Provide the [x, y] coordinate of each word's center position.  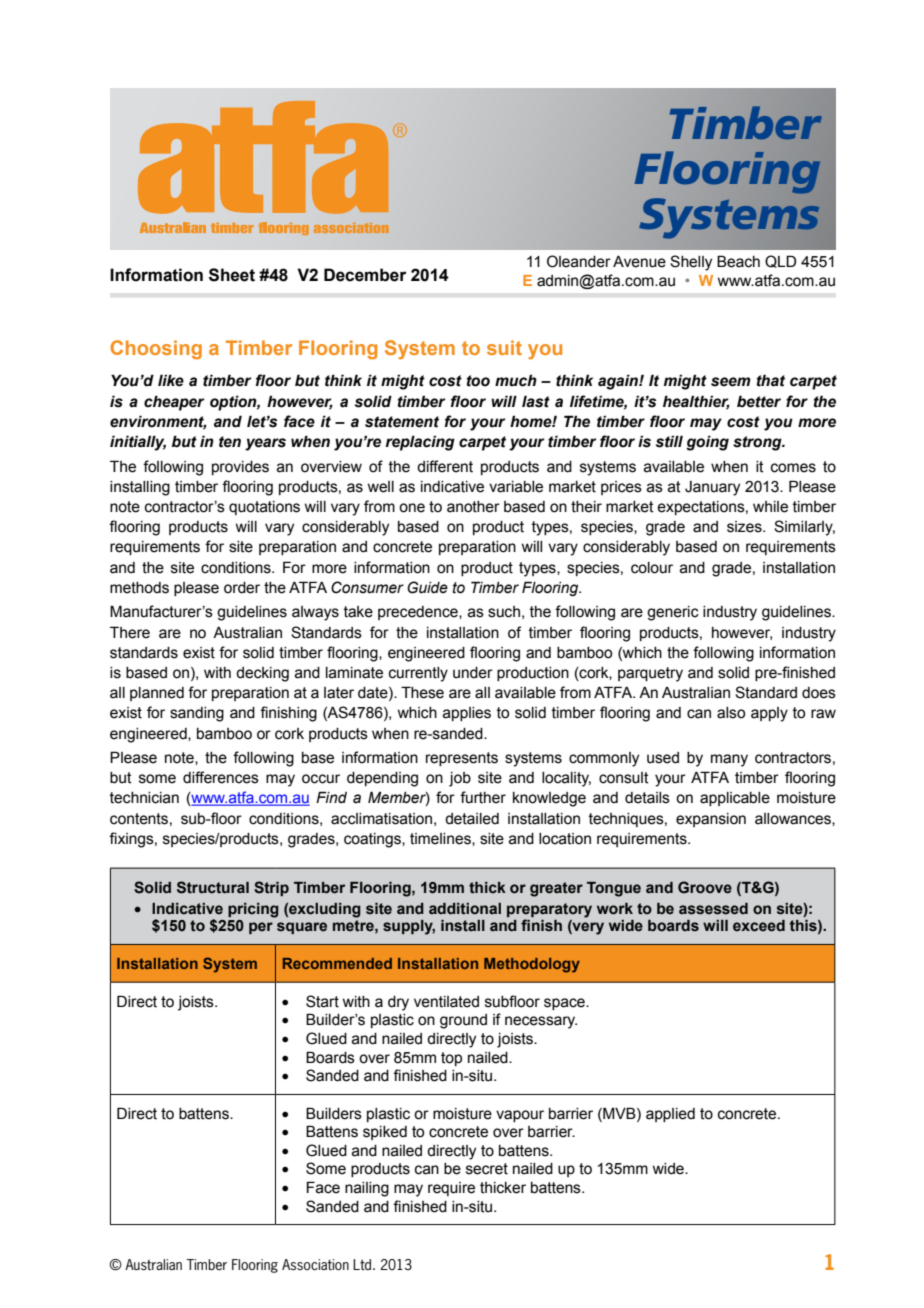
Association [315, 1265]
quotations [264, 508]
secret [487, 1169]
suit [504, 347]
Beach [738, 261]
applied [670, 1115]
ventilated [446, 1002]
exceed [759, 926]
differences [221, 777]
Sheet [232, 275]
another [473, 507]
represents [462, 759]
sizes [745, 527]
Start [322, 1001]
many [729, 760]
